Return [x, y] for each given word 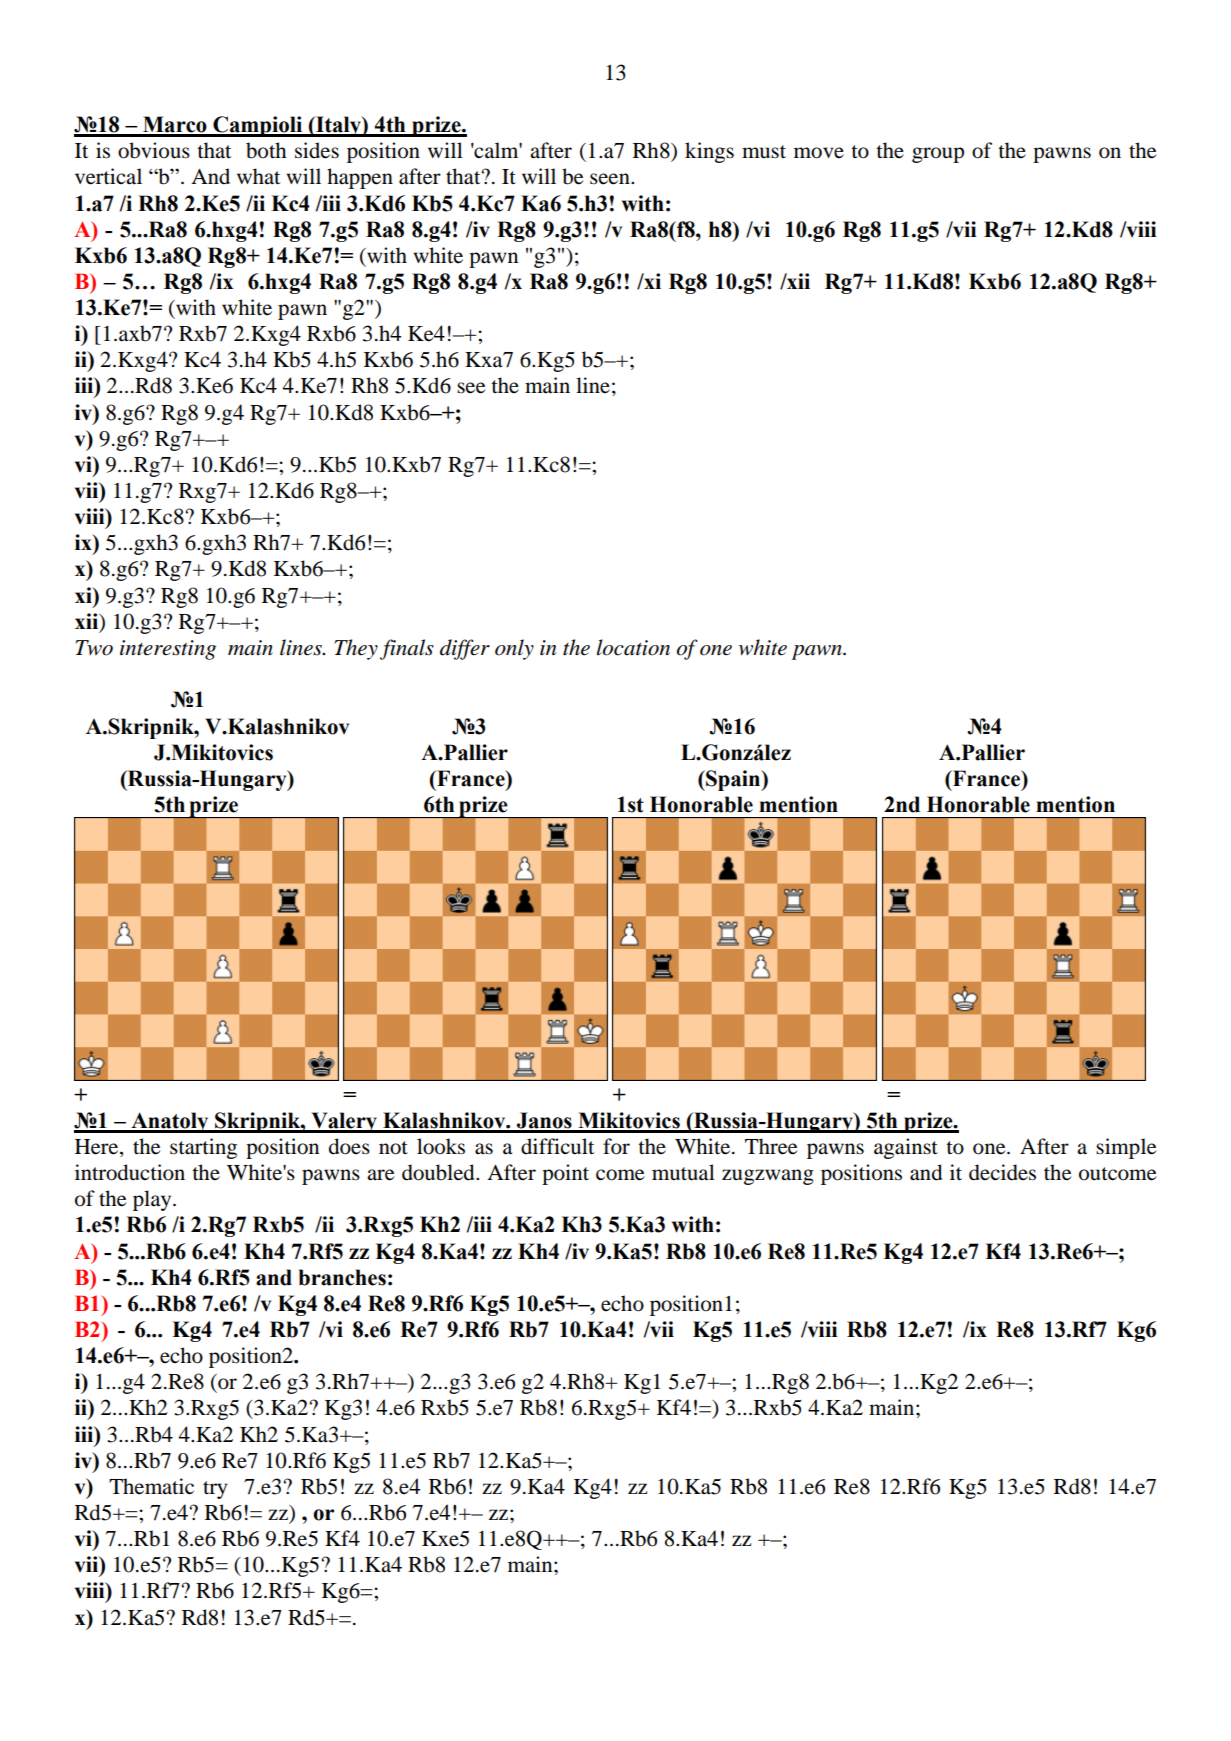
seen [611, 179]
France [987, 779]
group [938, 155]
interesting [168, 650]
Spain [733, 780]
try [215, 1490]
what [258, 176]
